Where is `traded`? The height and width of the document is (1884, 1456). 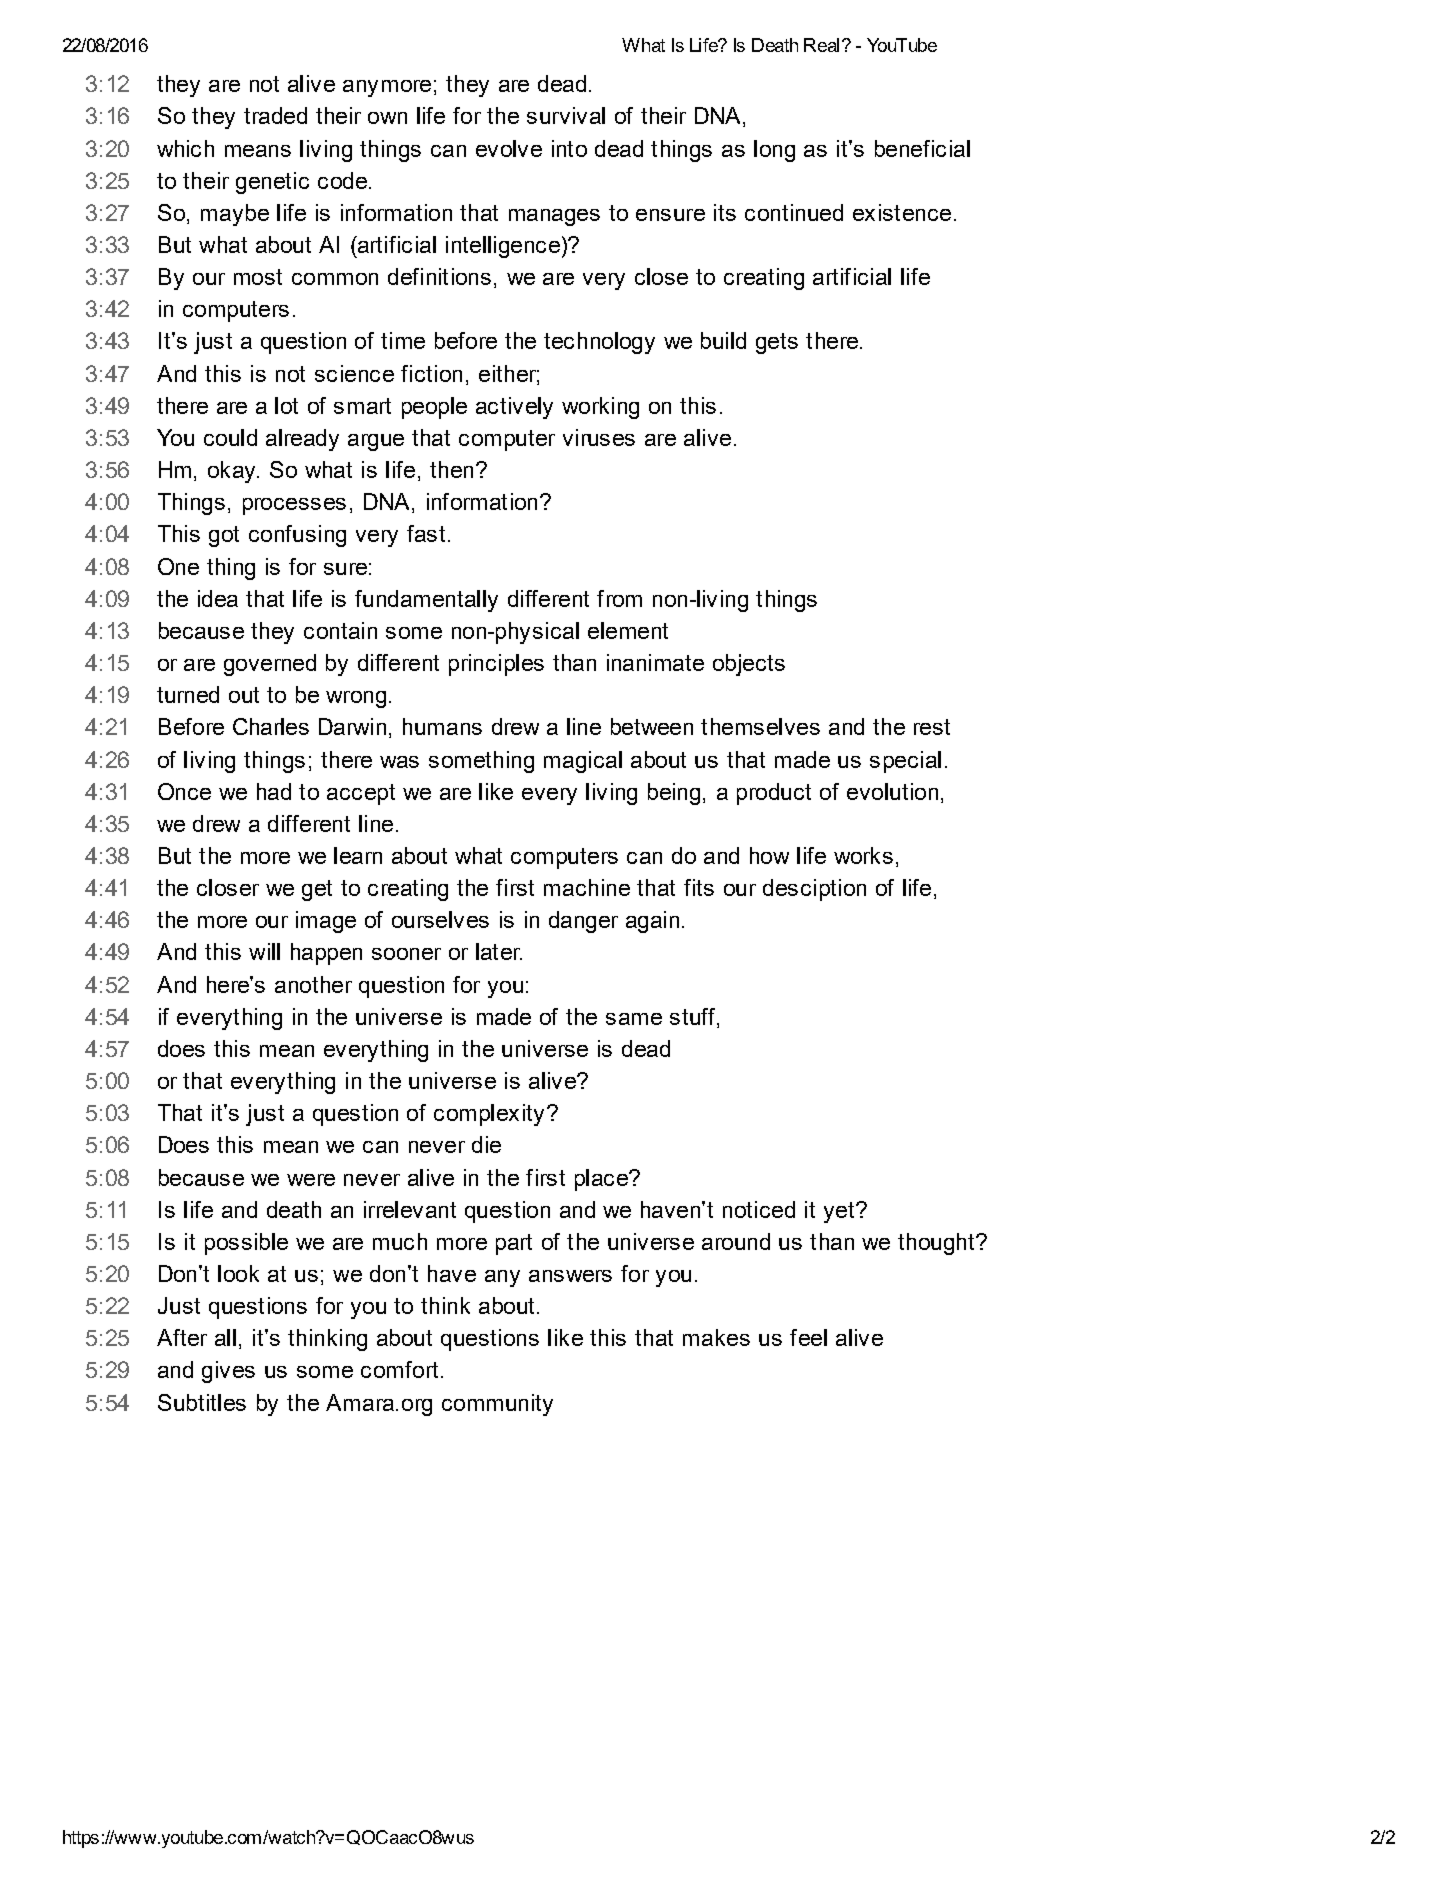 traded is located at coordinates (275, 115).
